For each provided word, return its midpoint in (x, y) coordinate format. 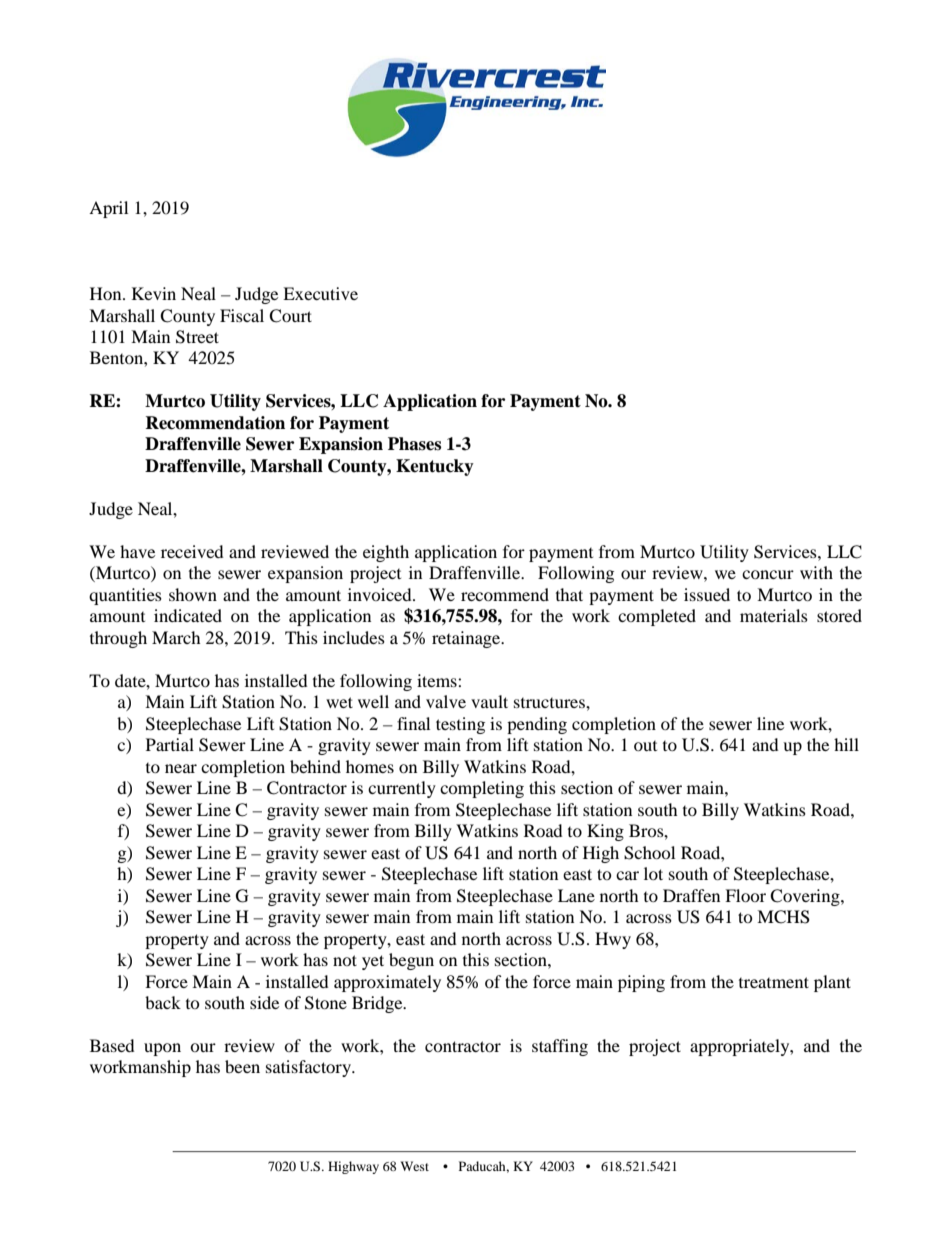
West (414, 1166)
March (176, 637)
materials (774, 615)
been (242, 1066)
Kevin (154, 293)
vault (489, 701)
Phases (414, 444)
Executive (320, 293)
